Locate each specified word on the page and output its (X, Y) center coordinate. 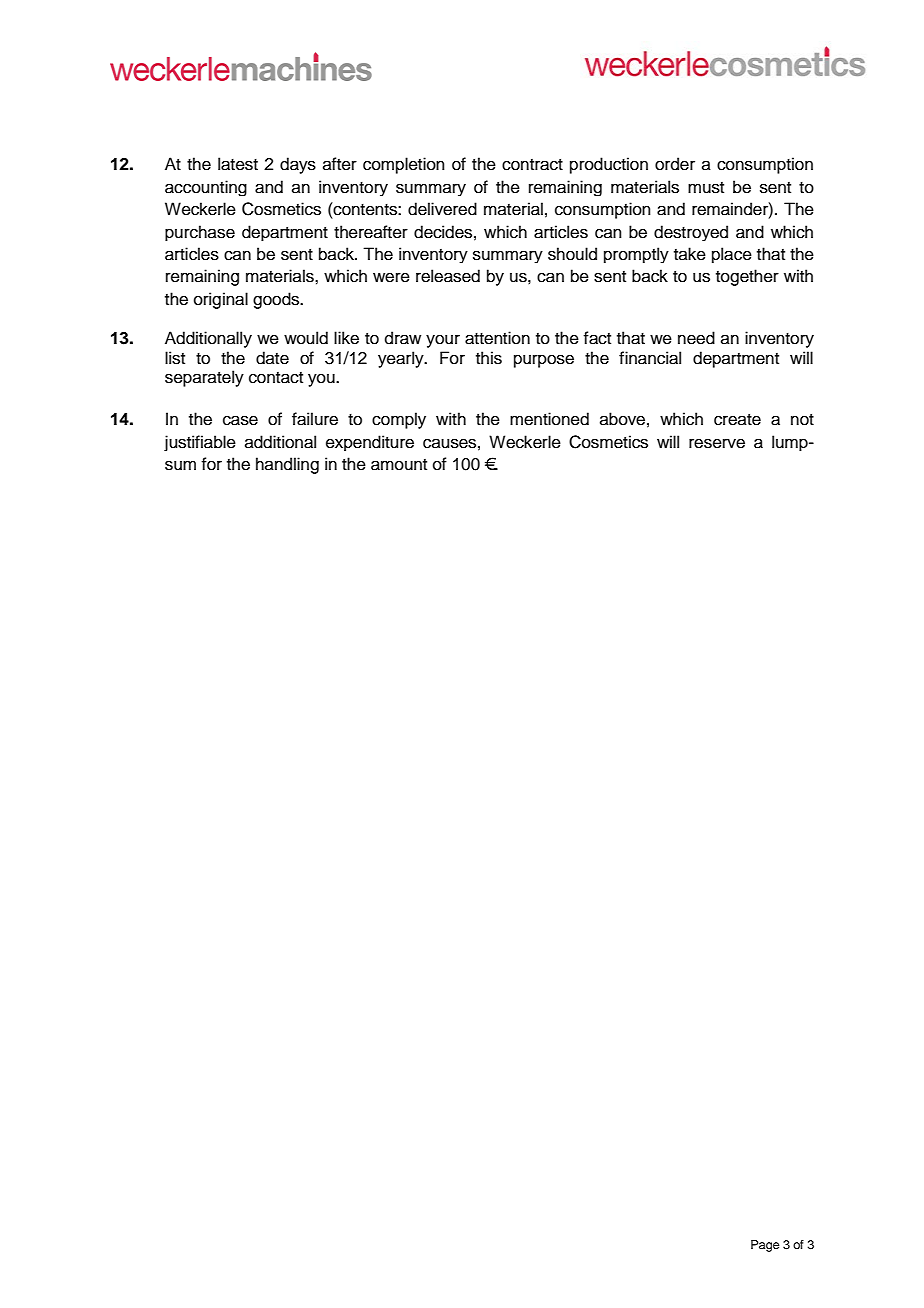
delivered (442, 209)
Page (765, 1246)
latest (238, 164)
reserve (717, 443)
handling (287, 465)
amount (399, 465)
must (706, 188)
